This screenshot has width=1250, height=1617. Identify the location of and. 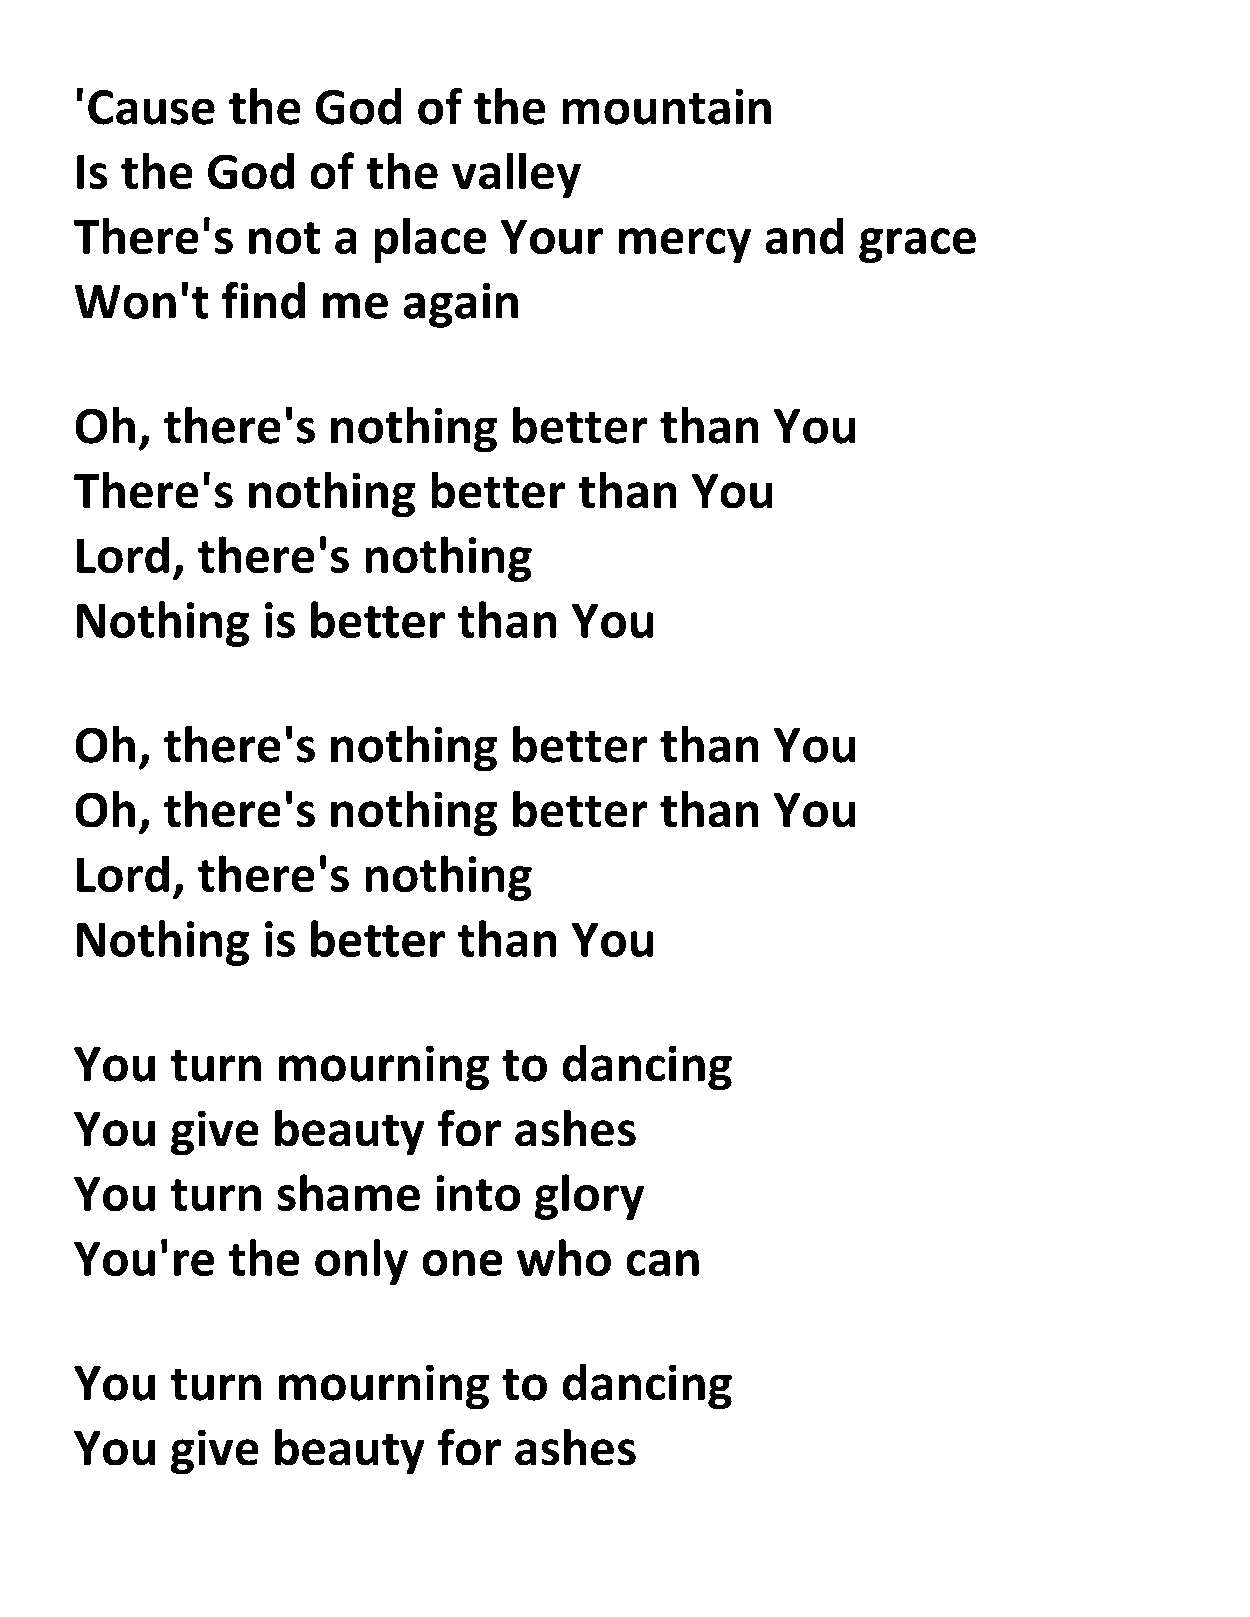
(804, 236).
